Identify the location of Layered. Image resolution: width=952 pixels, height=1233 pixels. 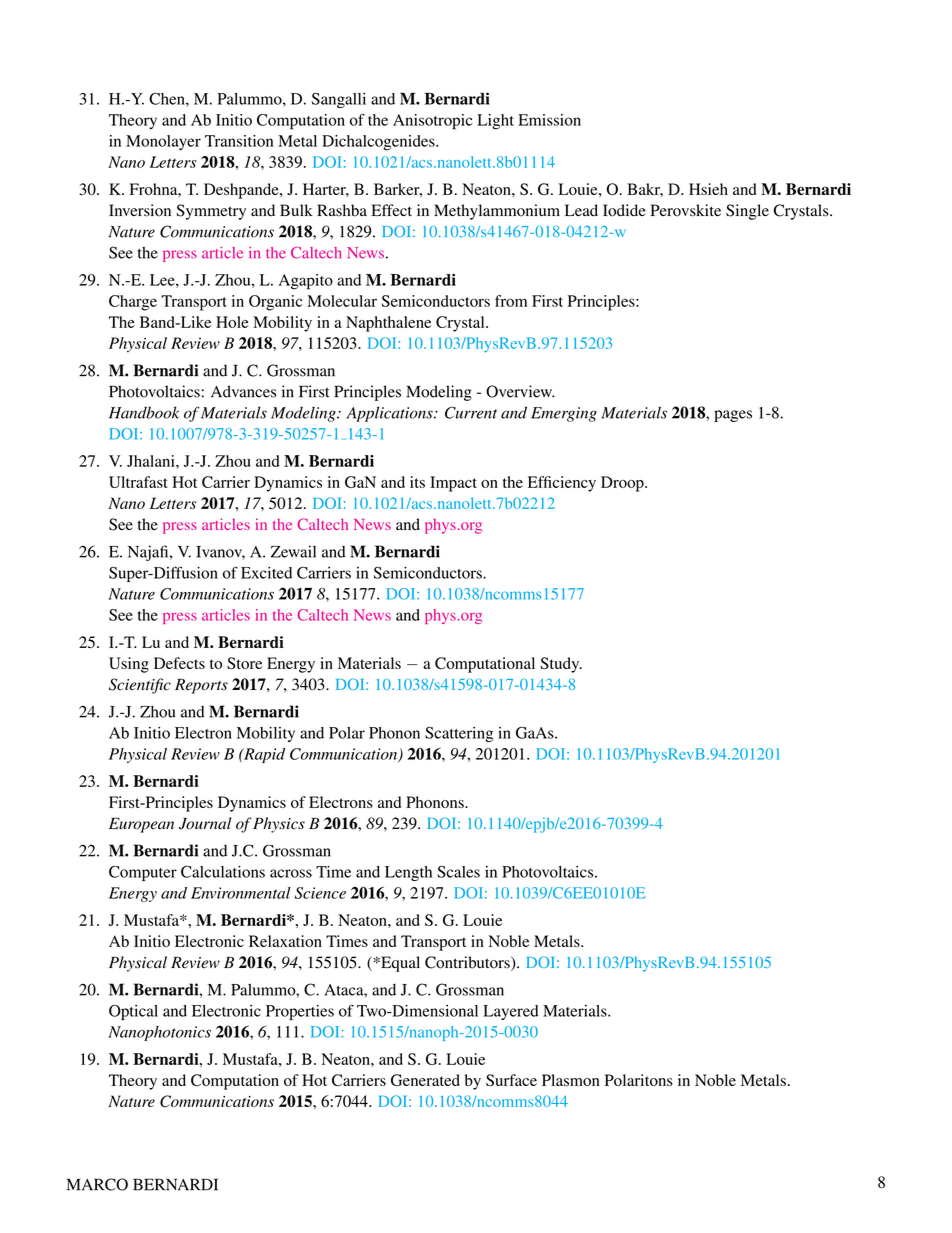
(510, 1012).
